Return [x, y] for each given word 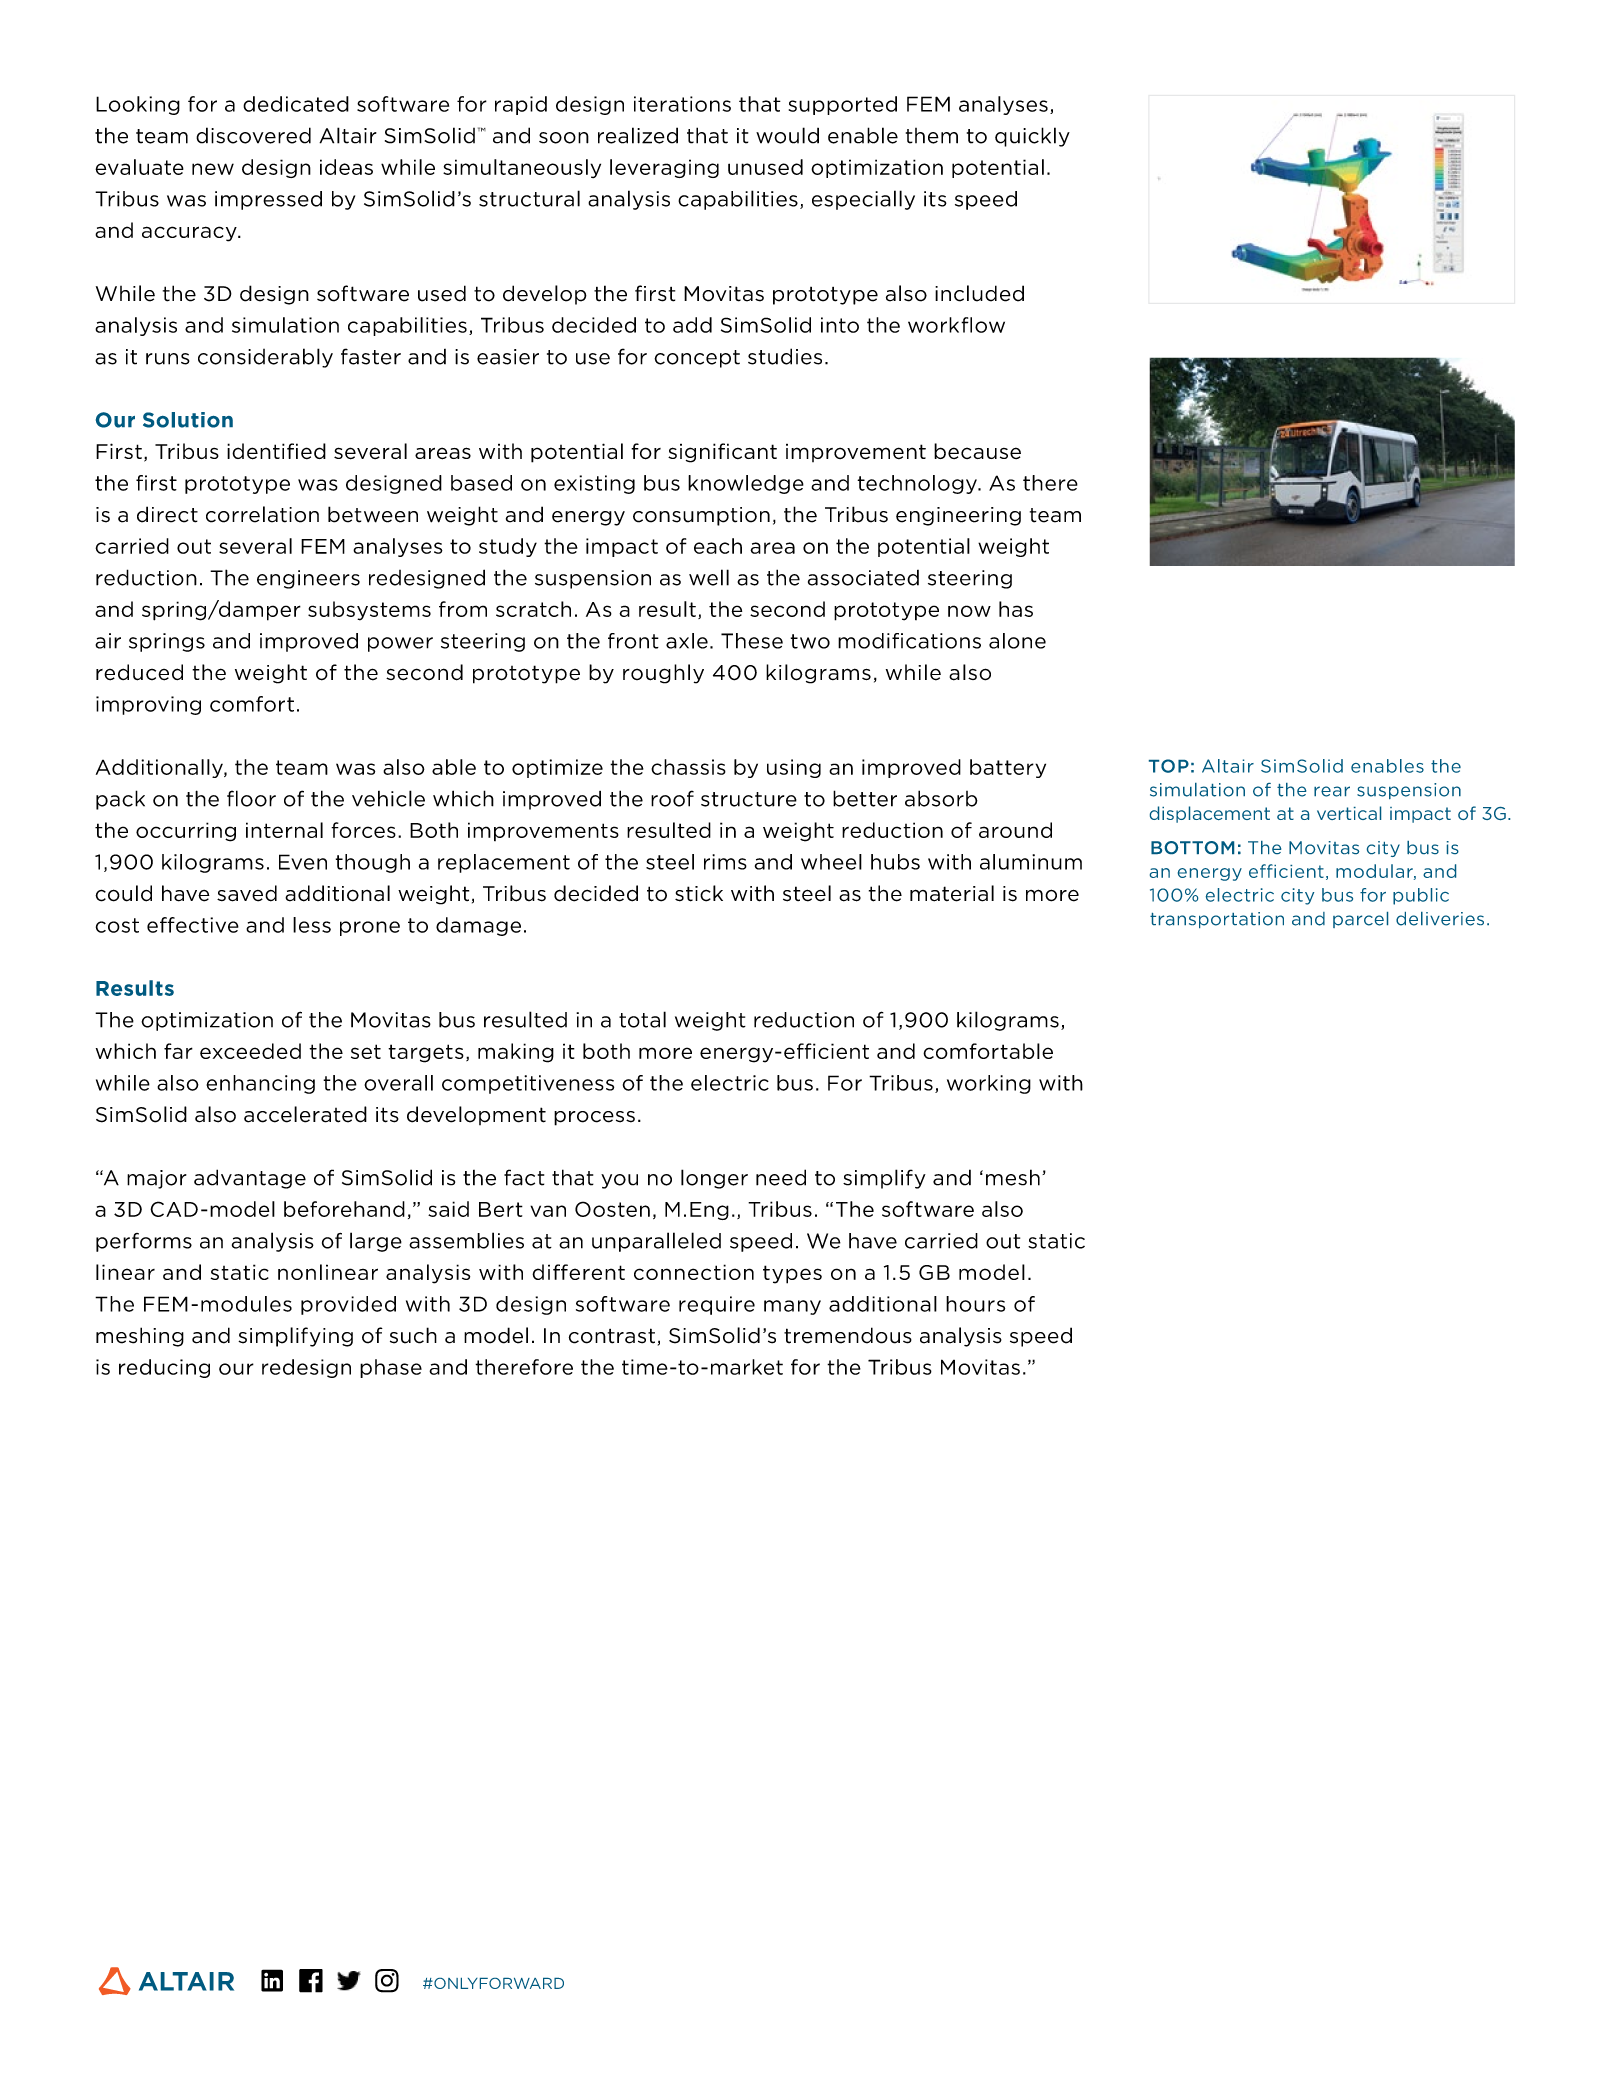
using [794, 768]
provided [348, 1305]
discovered [253, 135]
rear [1332, 791]
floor [251, 798]
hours [975, 1304]
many [792, 1307]
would [787, 135]
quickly [1032, 137]
